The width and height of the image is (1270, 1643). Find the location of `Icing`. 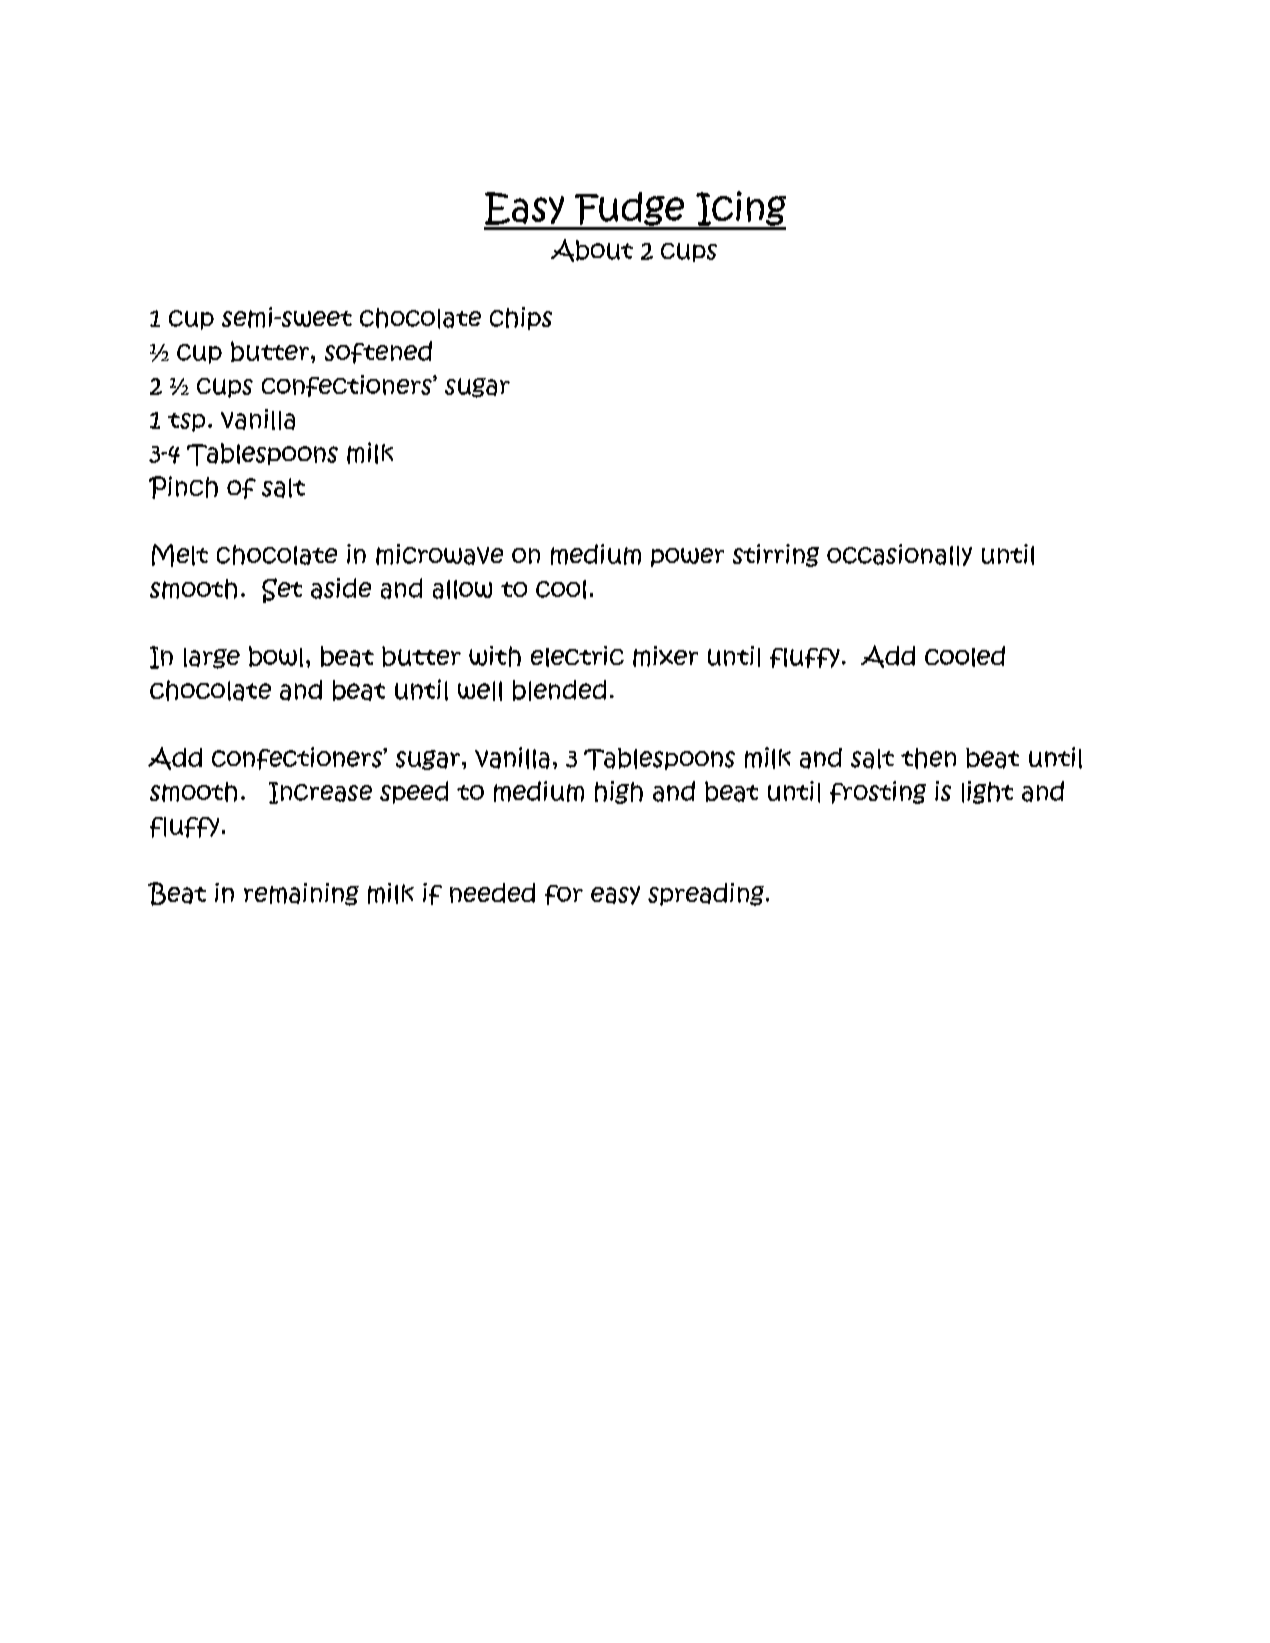

Icing is located at coordinates (740, 210).
